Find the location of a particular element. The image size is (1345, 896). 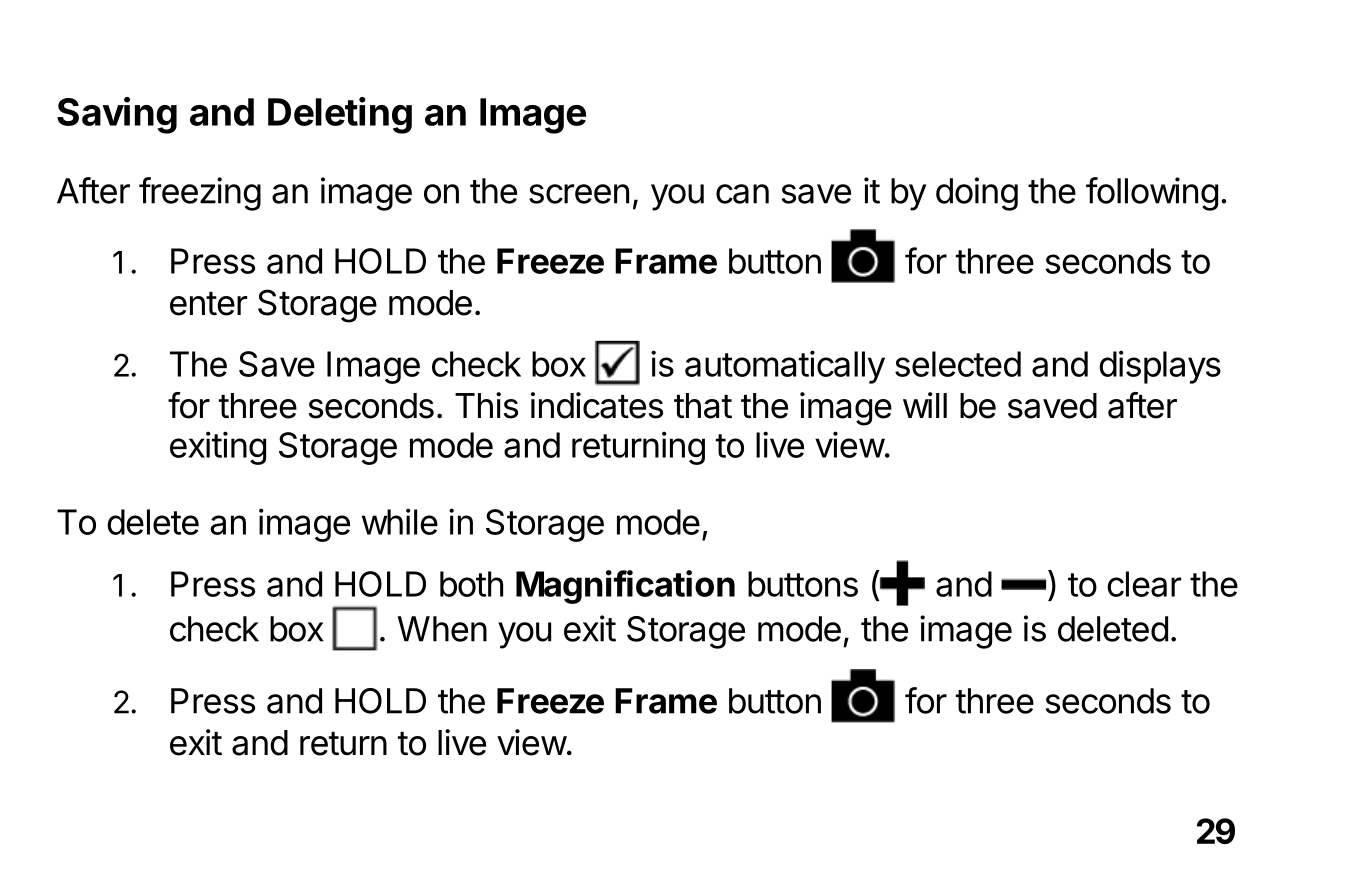

doing is located at coordinates (977, 194).
